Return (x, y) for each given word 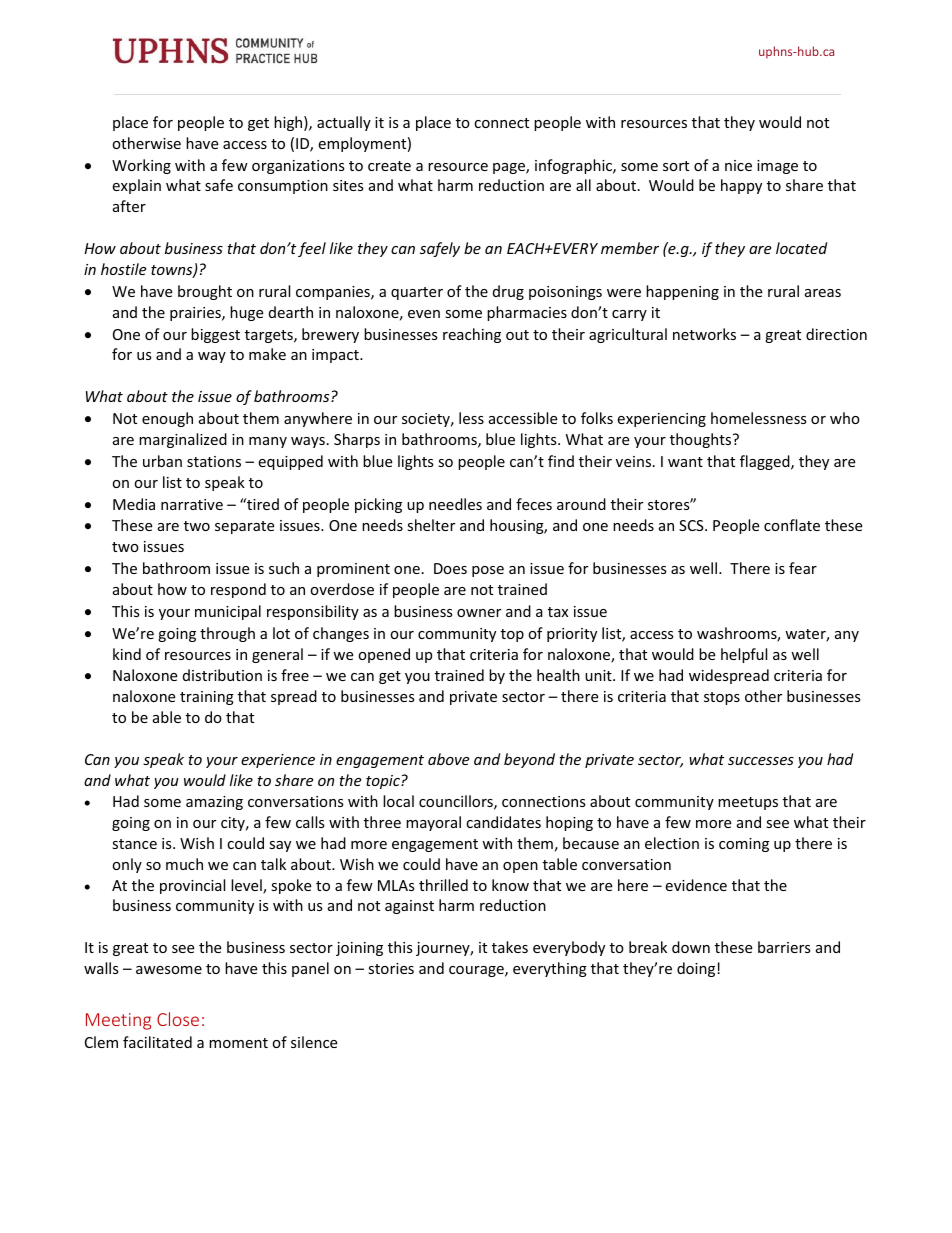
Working (141, 166)
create (389, 166)
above (448, 759)
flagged (766, 462)
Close (178, 1019)
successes (761, 761)
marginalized (183, 440)
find (561, 461)
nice (738, 165)
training (207, 698)
